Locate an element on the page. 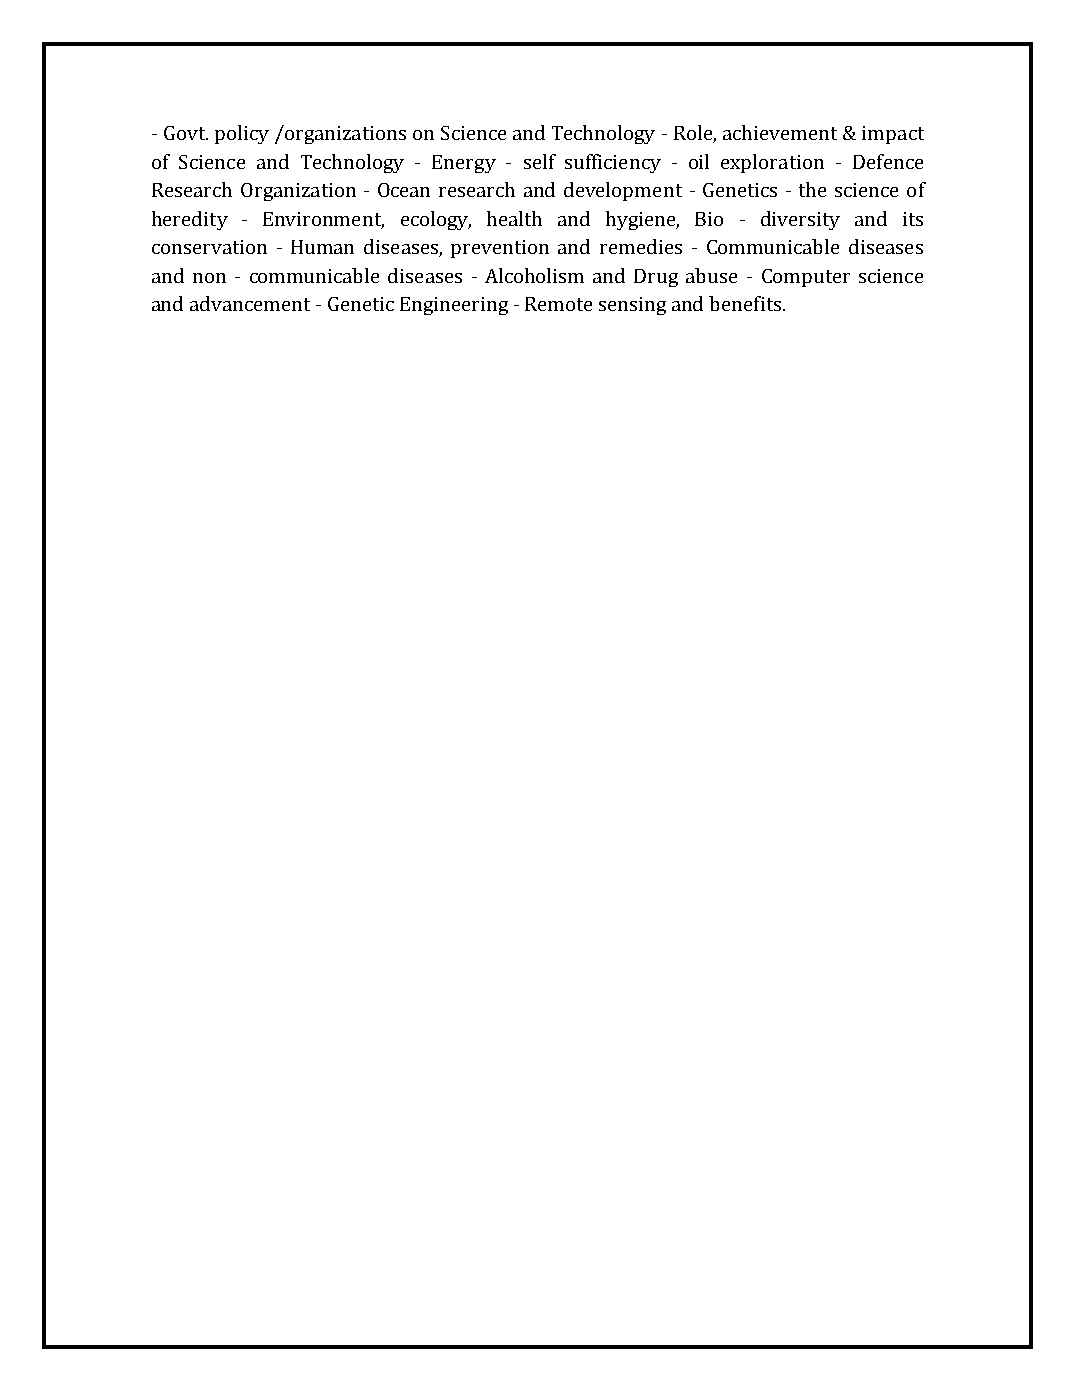 This image has height=1391, width=1075. heredity is located at coordinates (190, 220).
